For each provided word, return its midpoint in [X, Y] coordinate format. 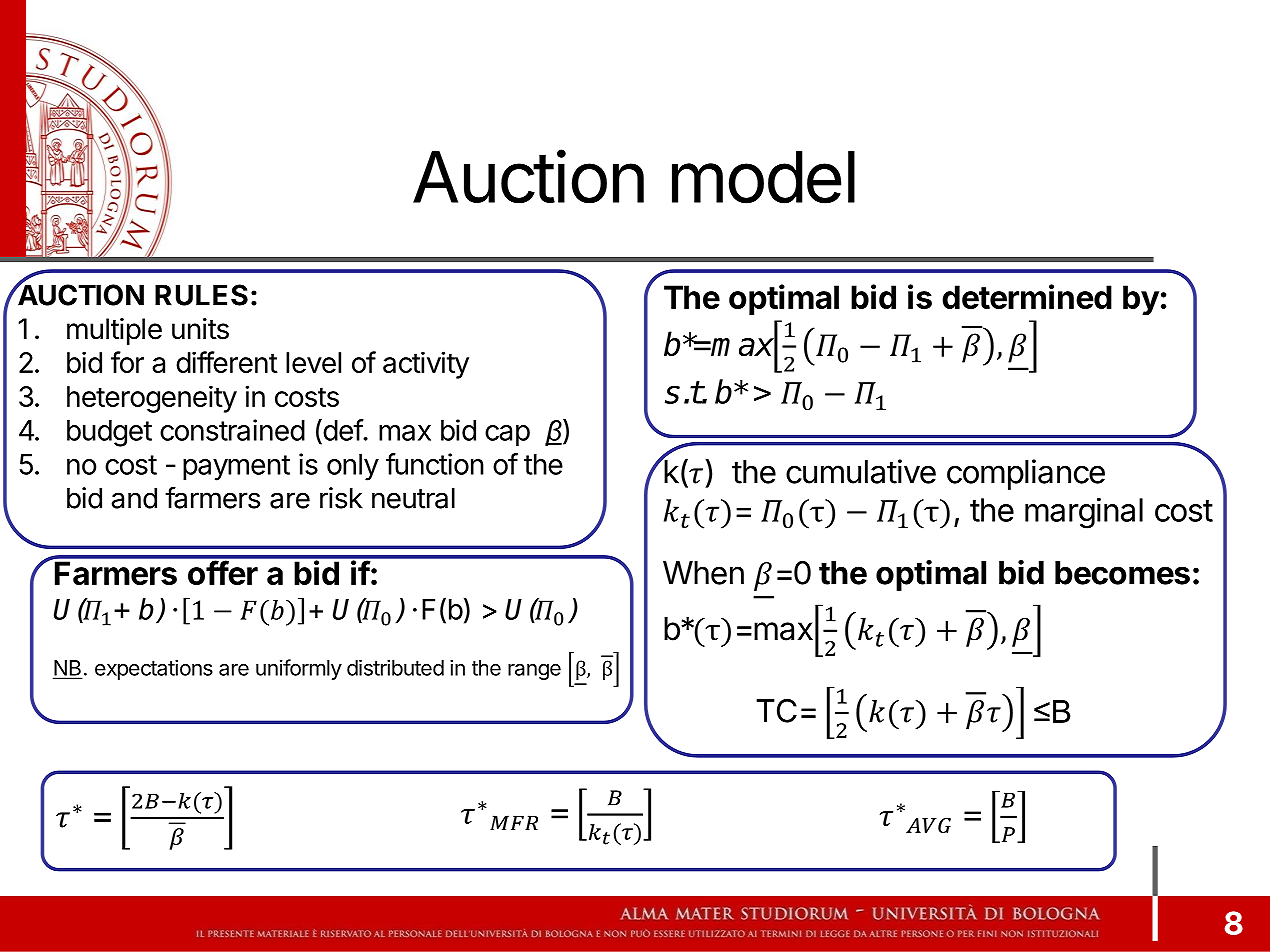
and [134, 498]
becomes [1122, 573]
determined [1027, 296]
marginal [1084, 513]
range [534, 672]
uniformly [299, 669]
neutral [413, 498]
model [763, 177]
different [227, 362]
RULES [201, 295]
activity [426, 365]
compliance [1026, 474]
